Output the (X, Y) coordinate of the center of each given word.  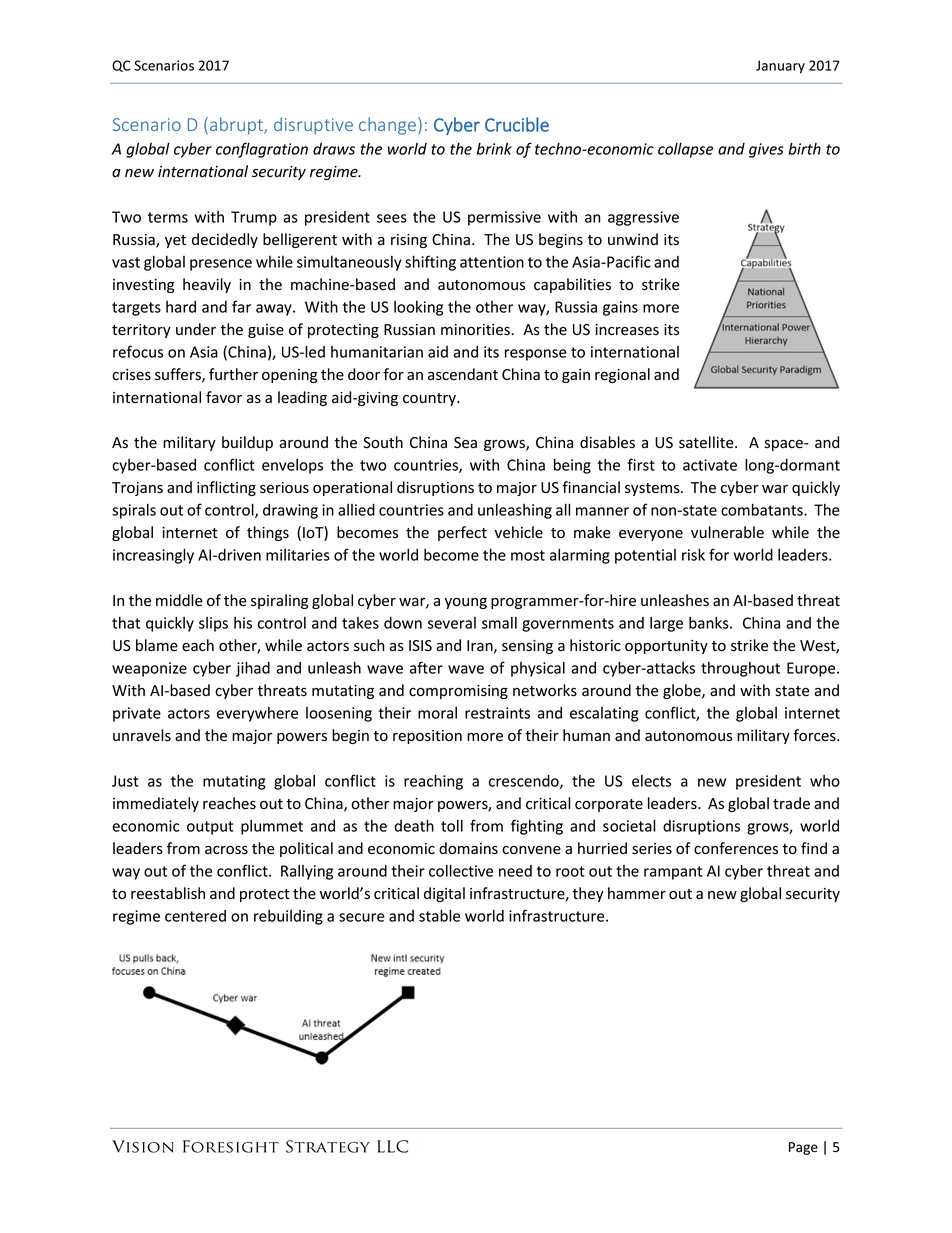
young (466, 603)
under (196, 329)
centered (195, 916)
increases (627, 330)
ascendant (463, 374)
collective (461, 870)
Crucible (517, 124)
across (226, 850)
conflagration (262, 150)
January (780, 67)
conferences (736, 848)
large (666, 624)
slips (213, 624)
